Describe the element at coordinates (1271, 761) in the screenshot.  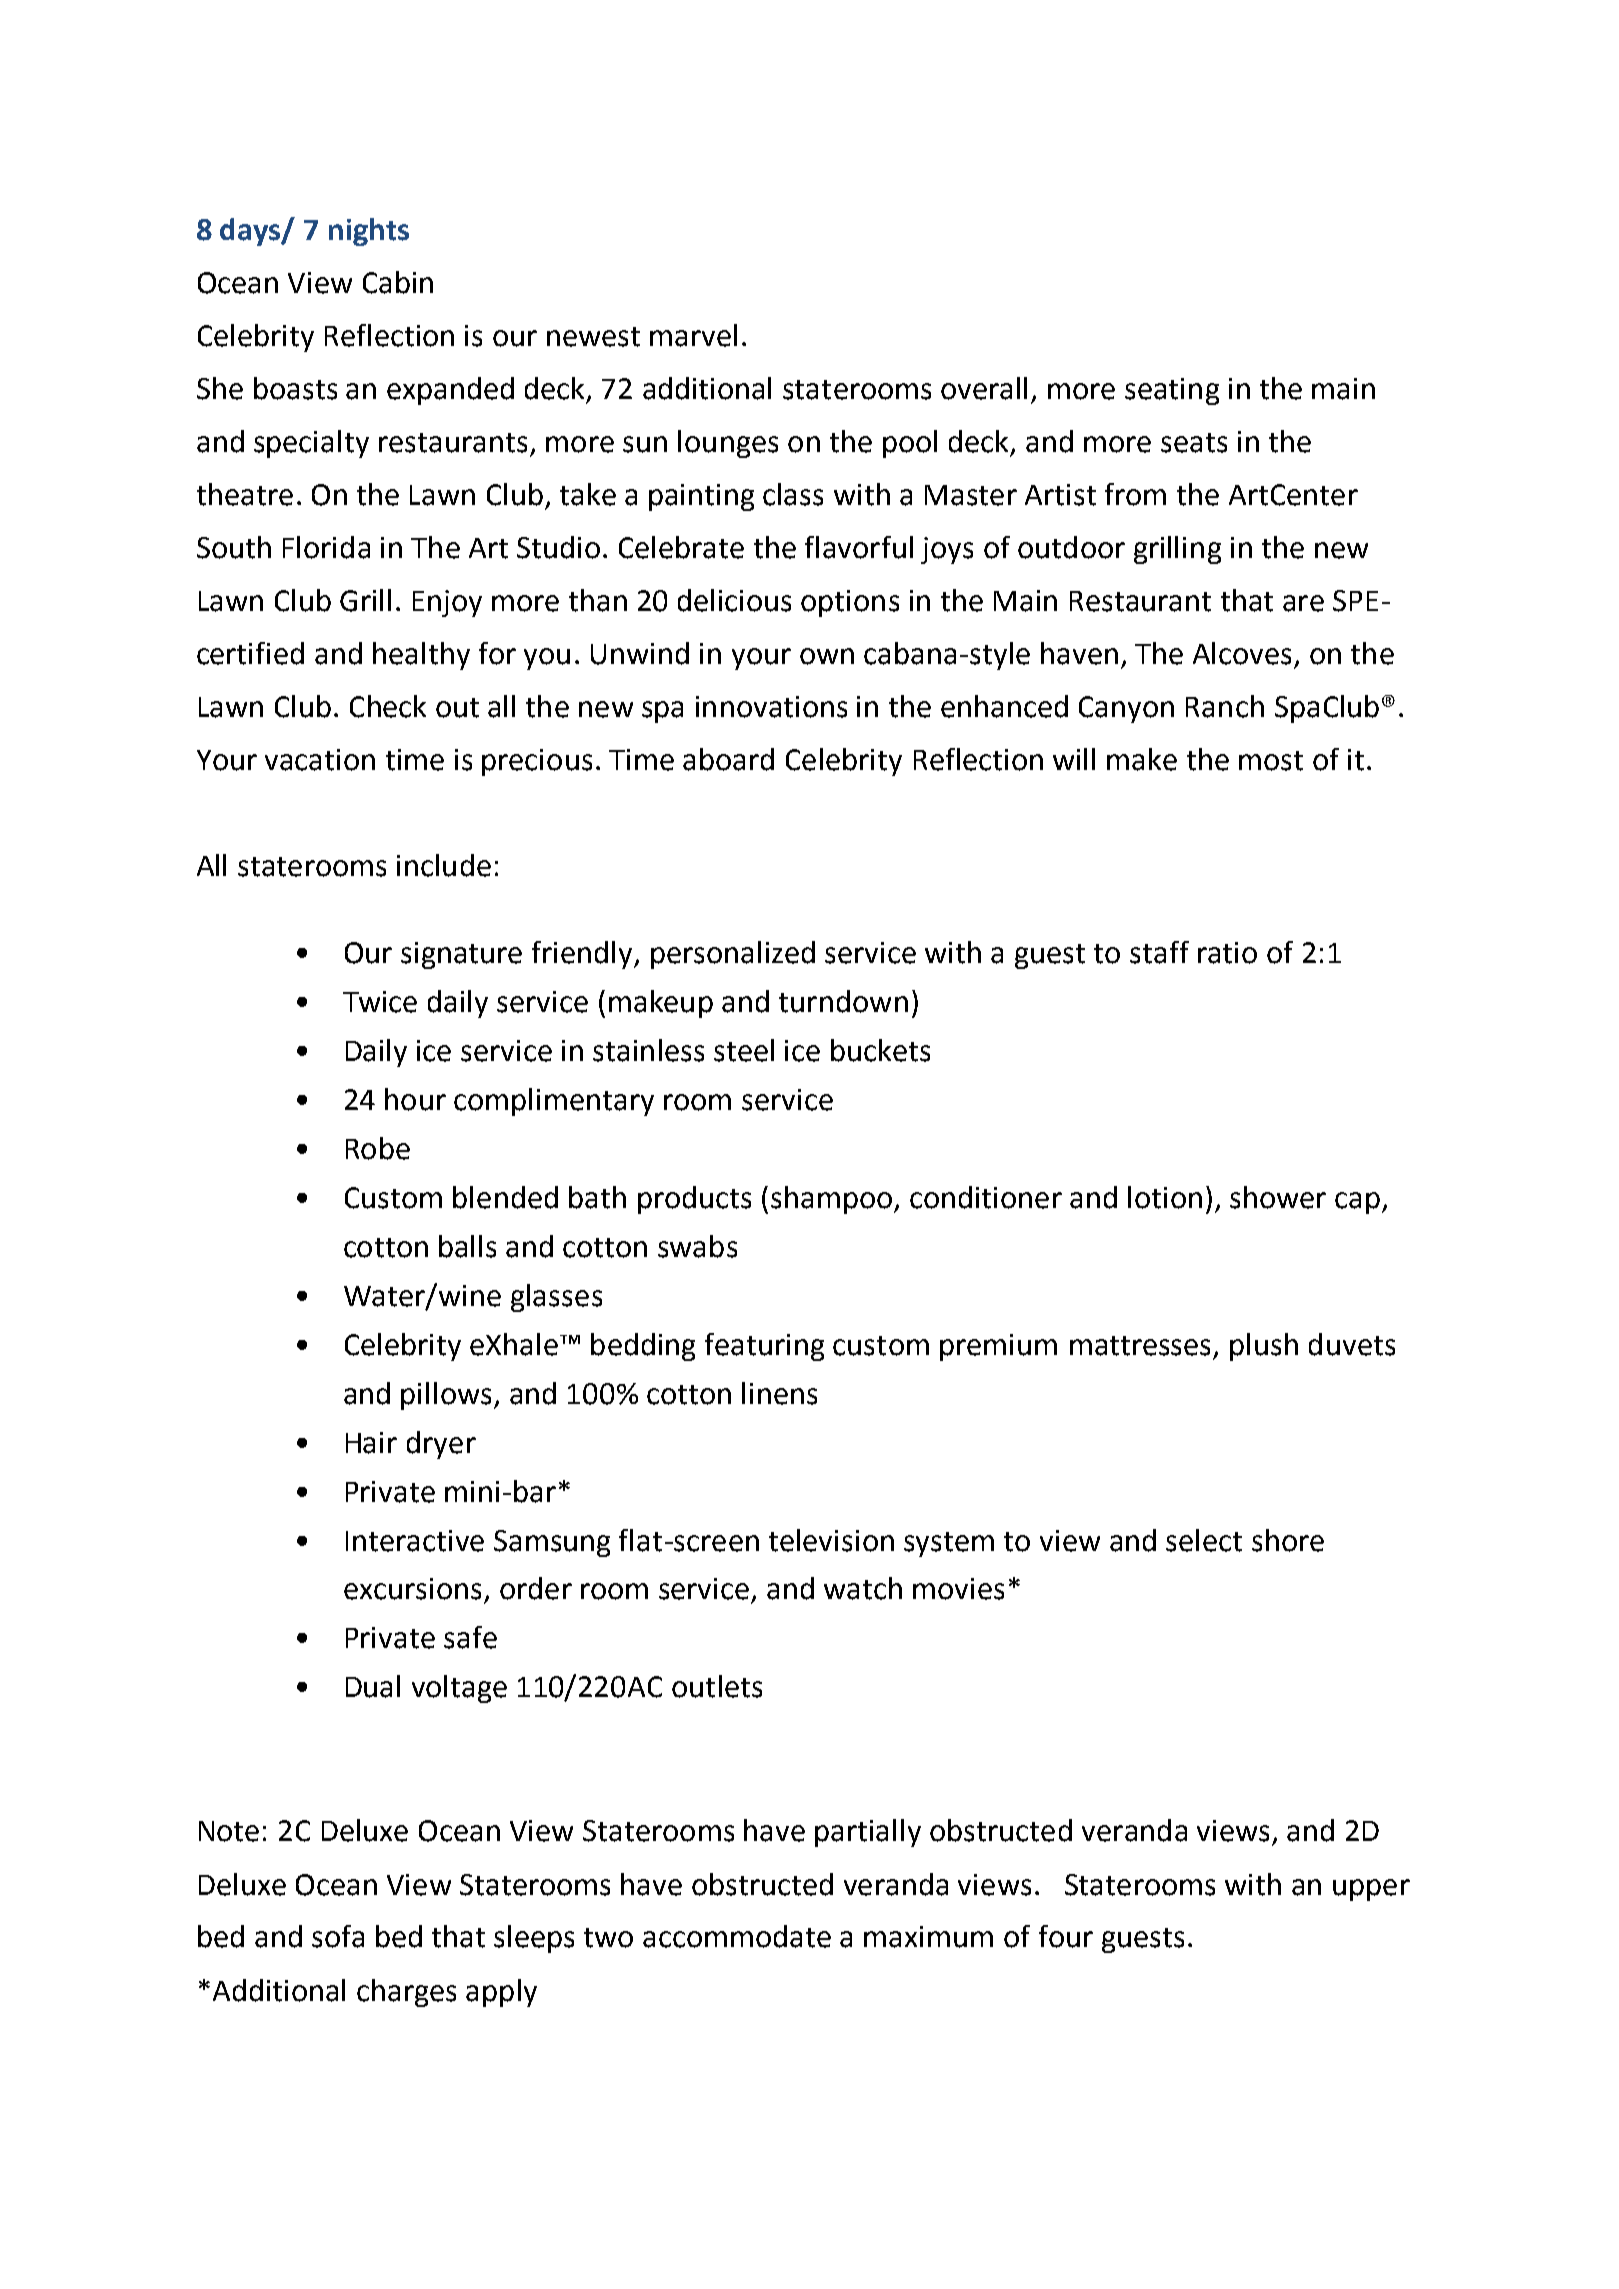
I see `most` at that location.
